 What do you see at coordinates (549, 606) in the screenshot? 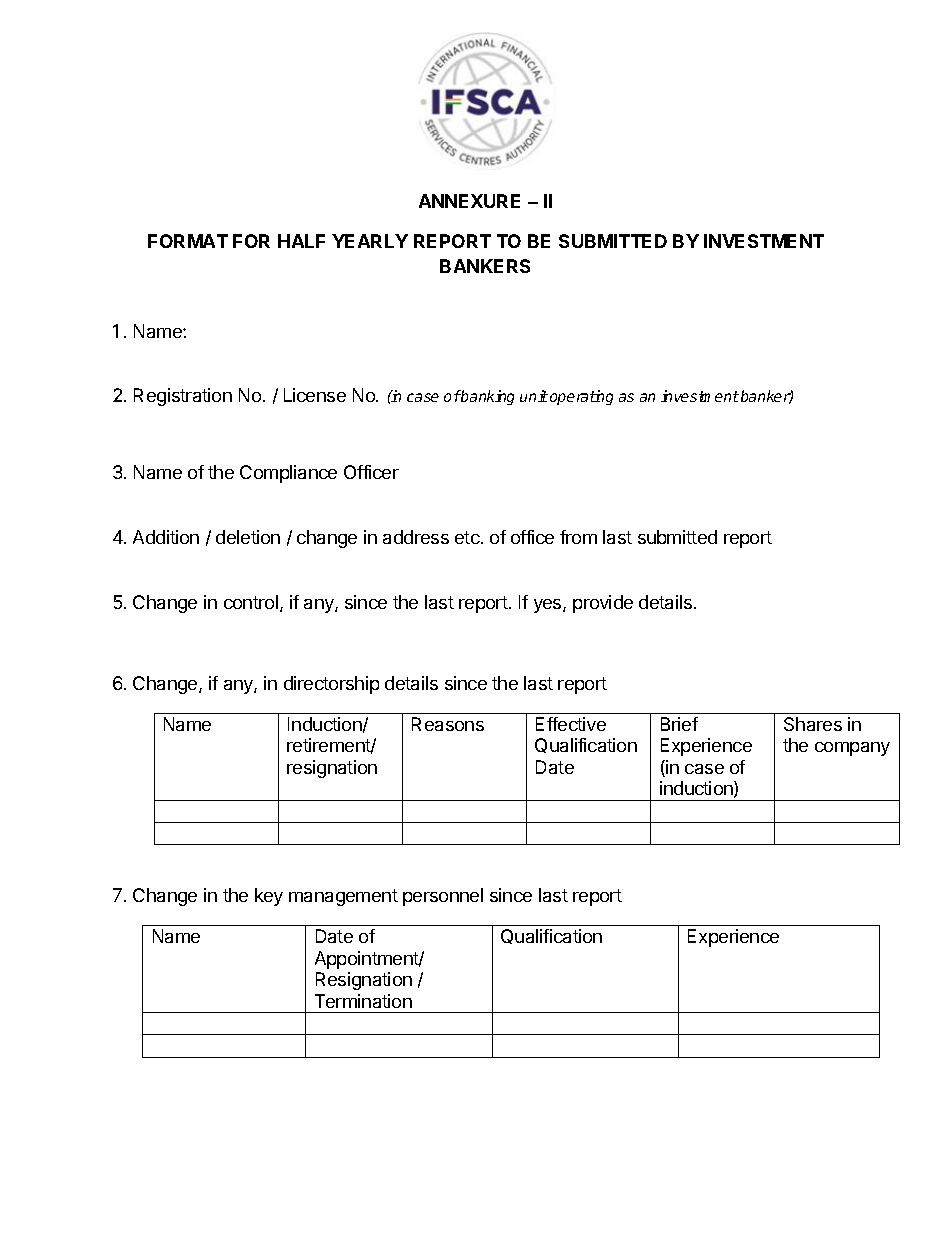
I see `yes` at bounding box center [549, 606].
